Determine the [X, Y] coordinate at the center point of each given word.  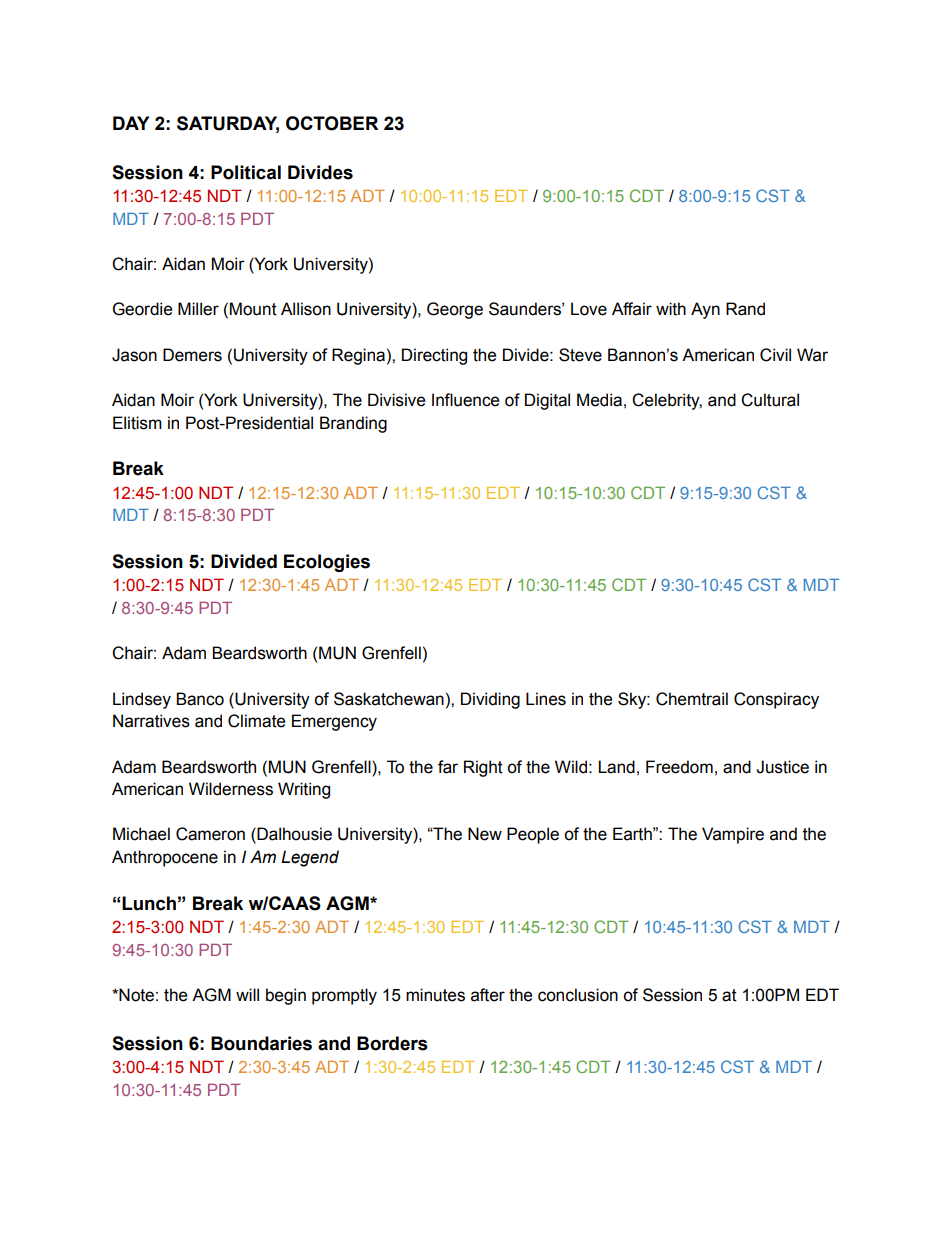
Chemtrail [692, 699]
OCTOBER [332, 123]
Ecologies [327, 563]
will [247, 994]
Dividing [490, 700]
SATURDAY [228, 124]
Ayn [705, 310]
